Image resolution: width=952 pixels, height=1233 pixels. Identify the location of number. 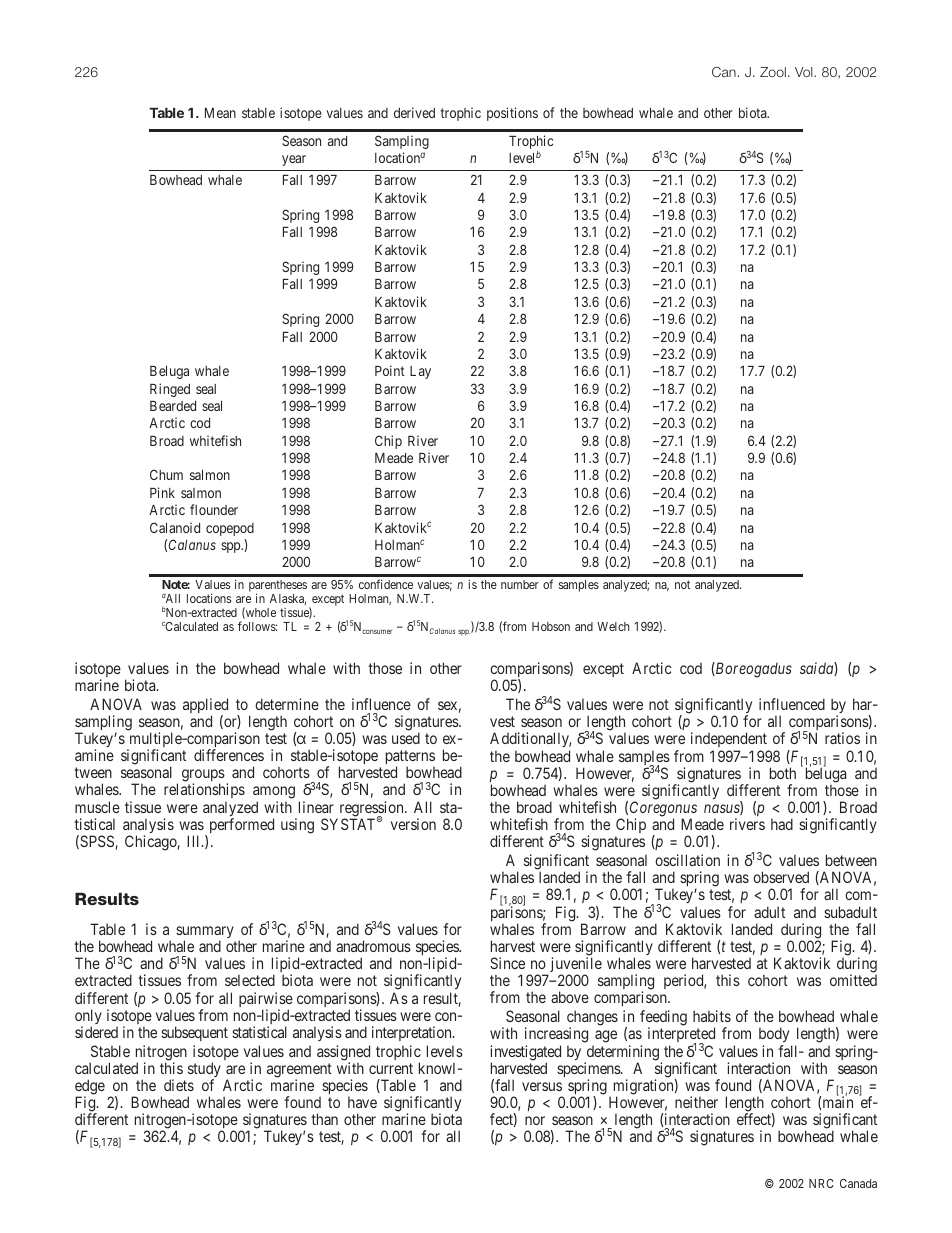
(520, 584).
